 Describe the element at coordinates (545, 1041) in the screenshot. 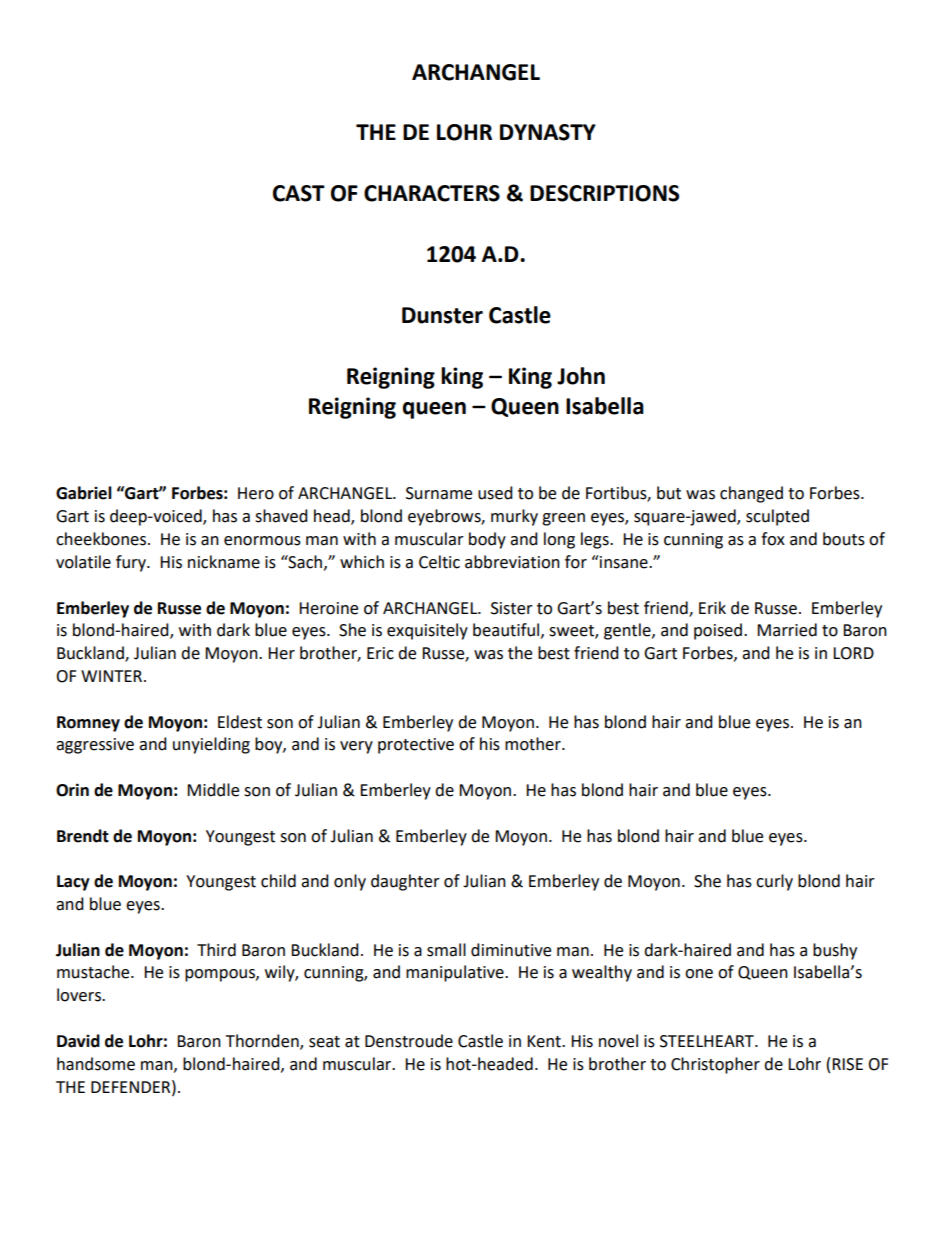

I see `Kent` at that location.
